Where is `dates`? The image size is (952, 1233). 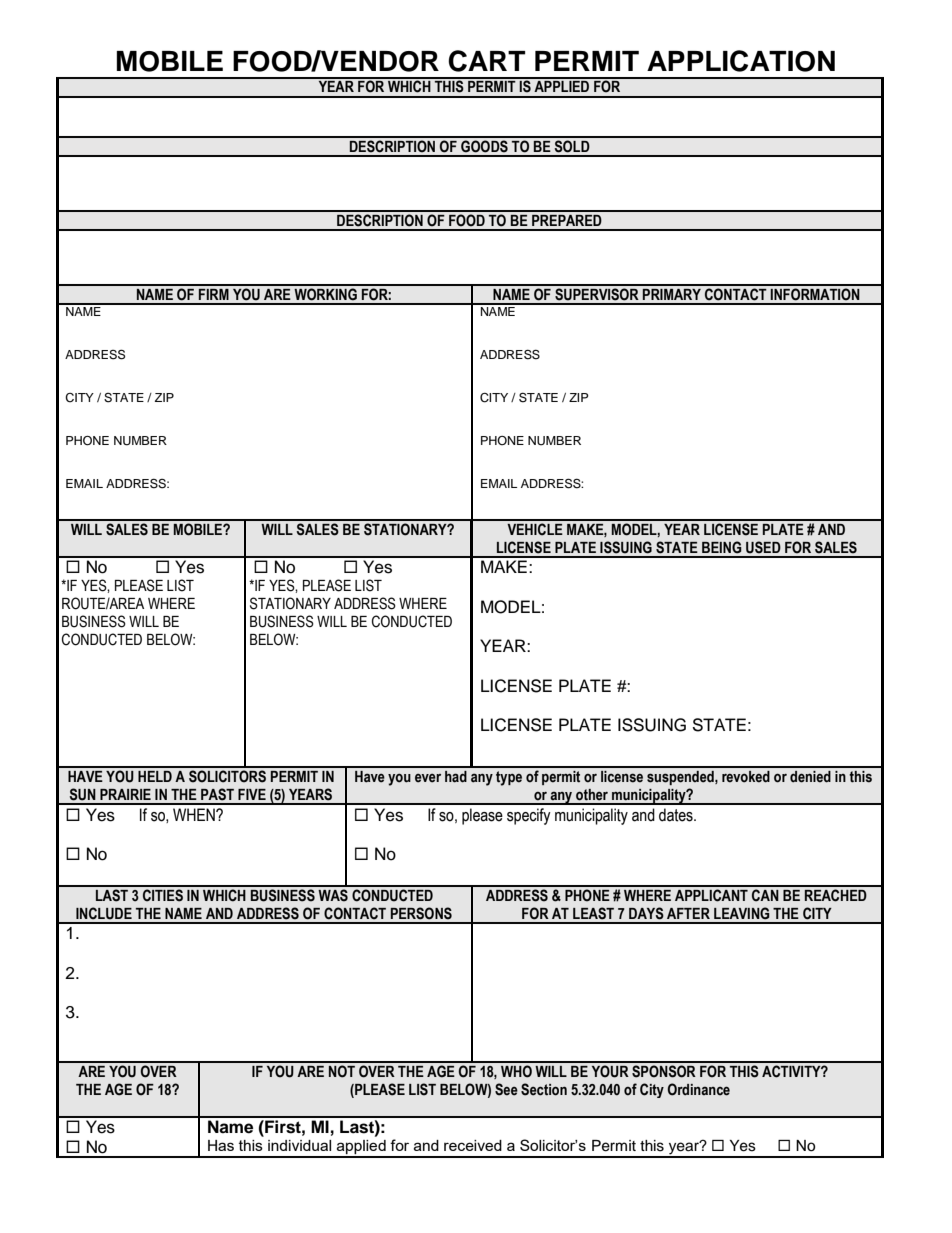 dates is located at coordinates (677, 815).
